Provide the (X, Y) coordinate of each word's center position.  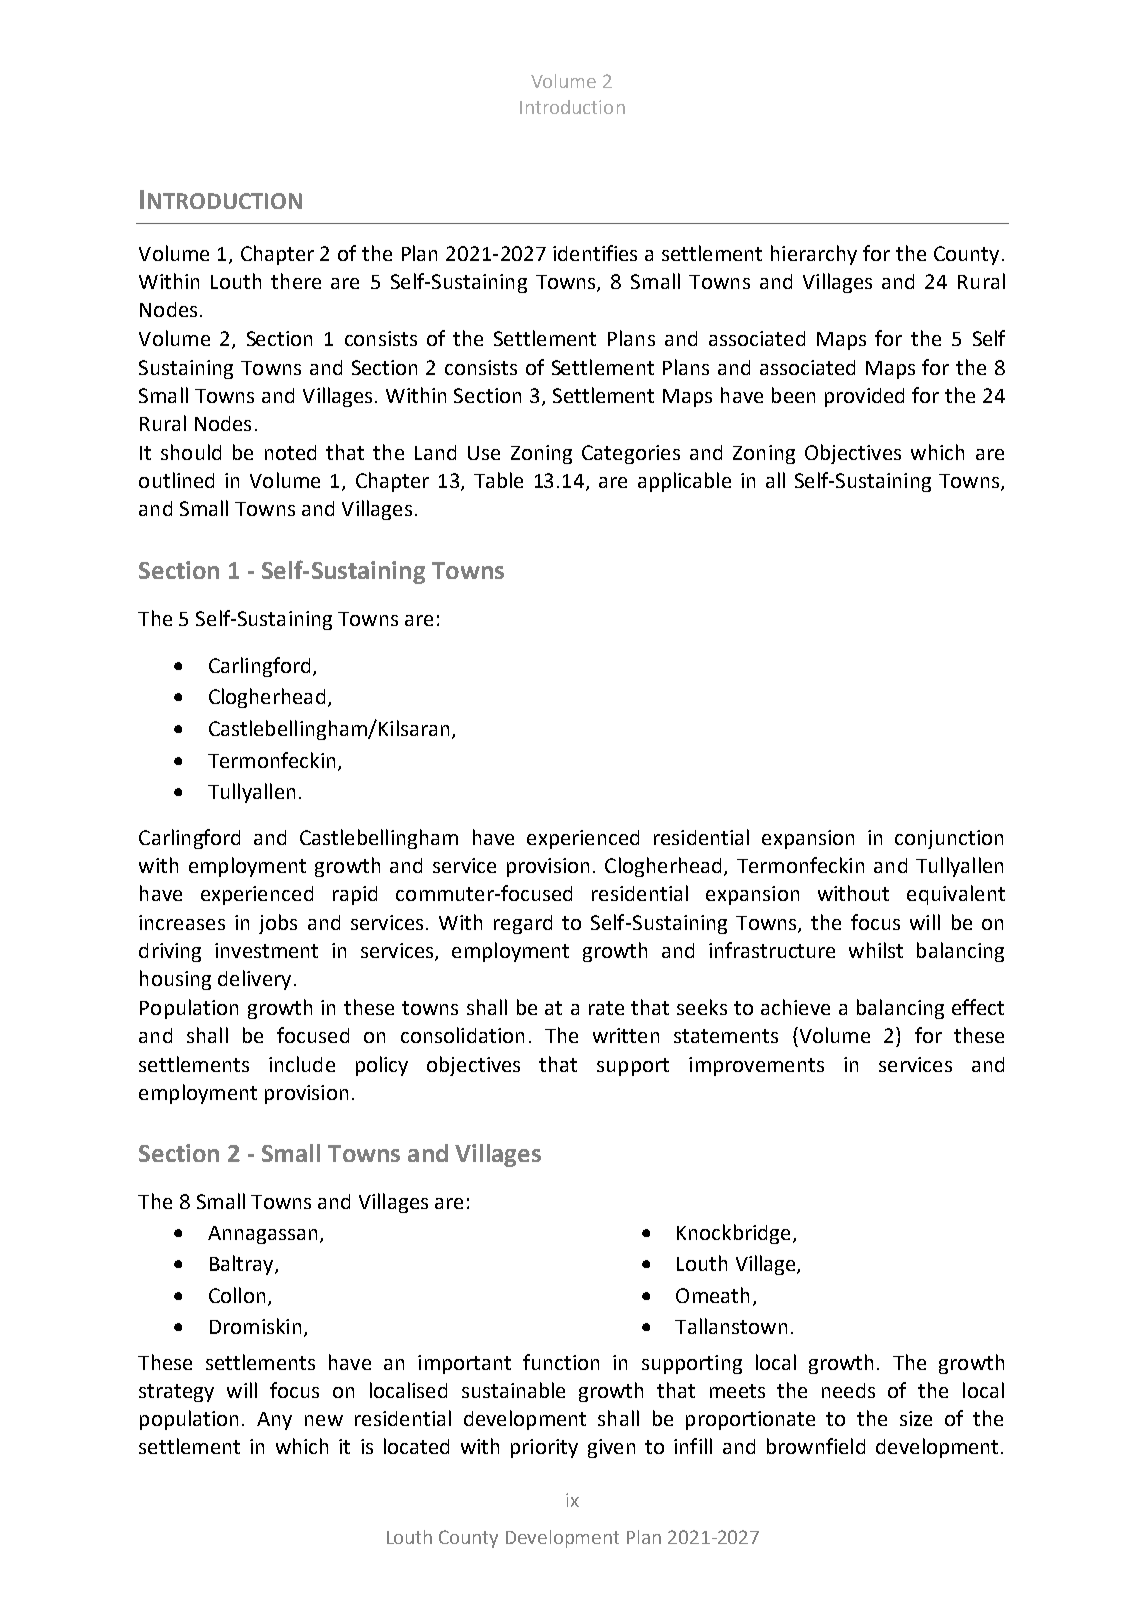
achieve (795, 1007)
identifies (595, 253)
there (296, 281)
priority (544, 1448)
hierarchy (814, 255)
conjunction (949, 839)
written (626, 1035)
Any (274, 1421)
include (302, 1064)
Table (498, 480)
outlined (176, 480)
